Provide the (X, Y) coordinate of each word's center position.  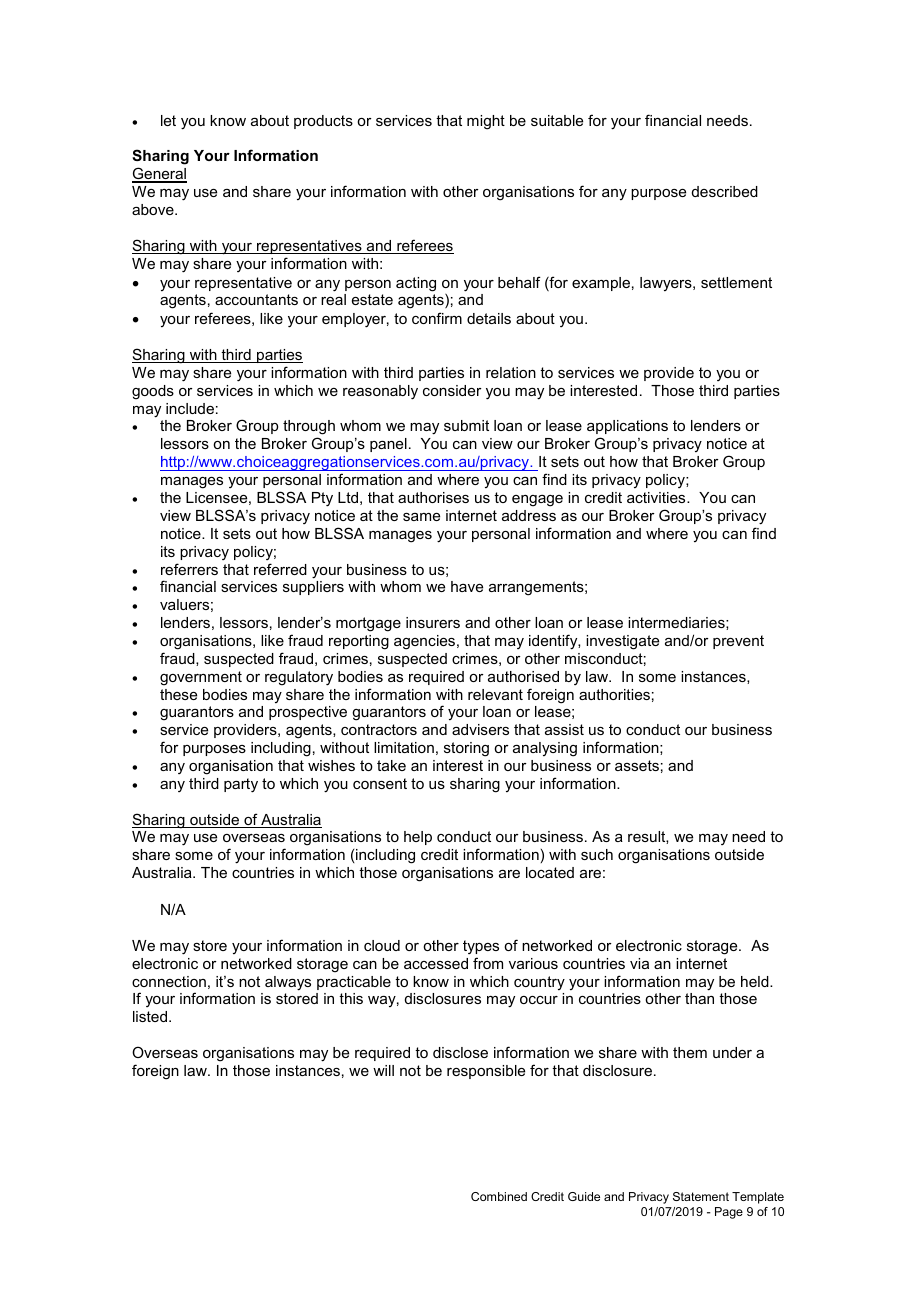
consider (452, 390)
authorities (614, 694)
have (467, 586)
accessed (436, 963)
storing (466, 749)
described (725, 191)
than (699, 998)
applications (627, 429)
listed (151, 1016)
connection (169, 981)
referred (280, 569)
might (486, 122)
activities (657, 497)
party (241, 785)
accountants (256, 299)
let (168, 120)
